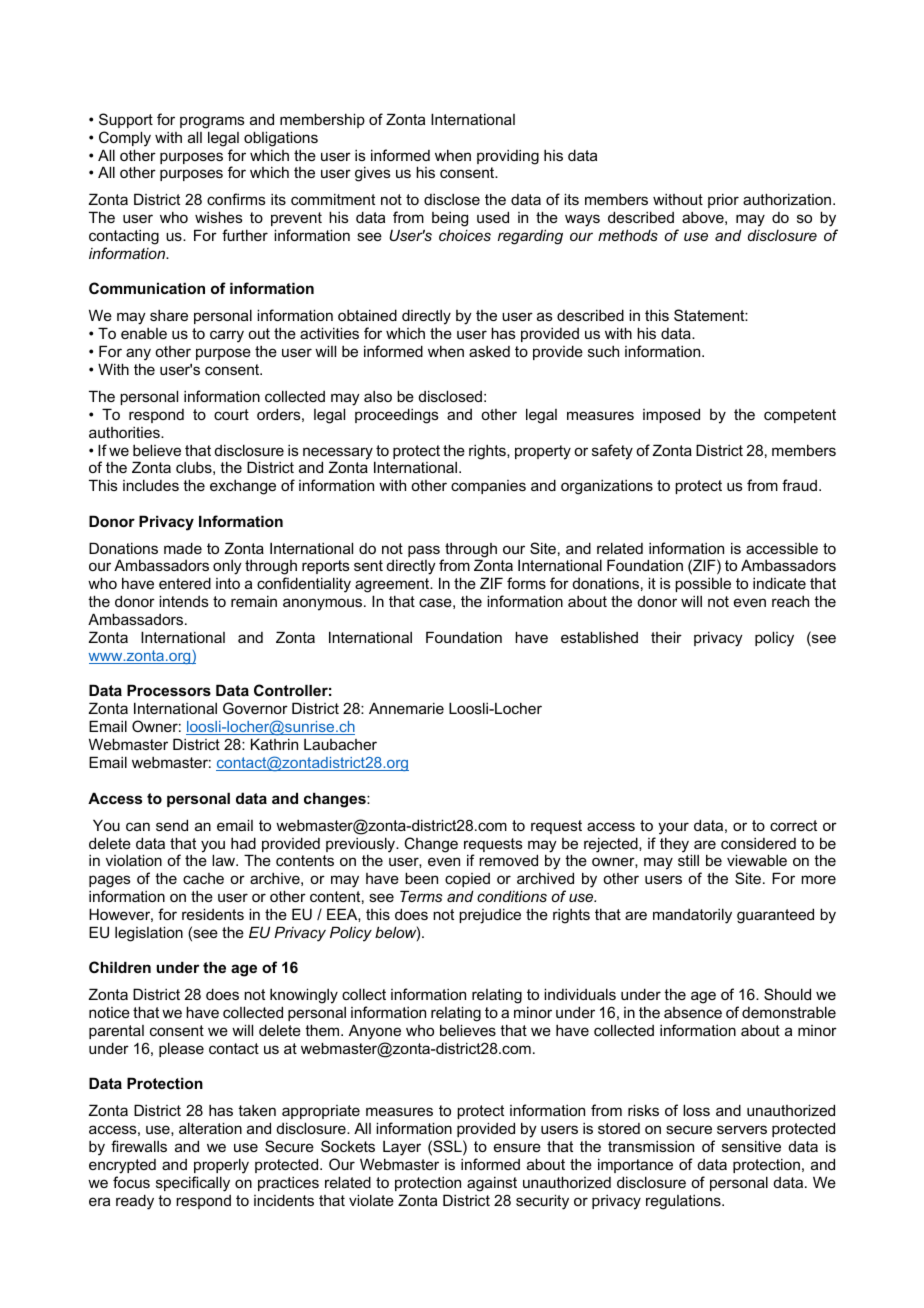 The width and height of the screenshot is (924, 1308). Describe the element at coordinates (671, 415) in the screenshot. I see `imposed` at that location.
